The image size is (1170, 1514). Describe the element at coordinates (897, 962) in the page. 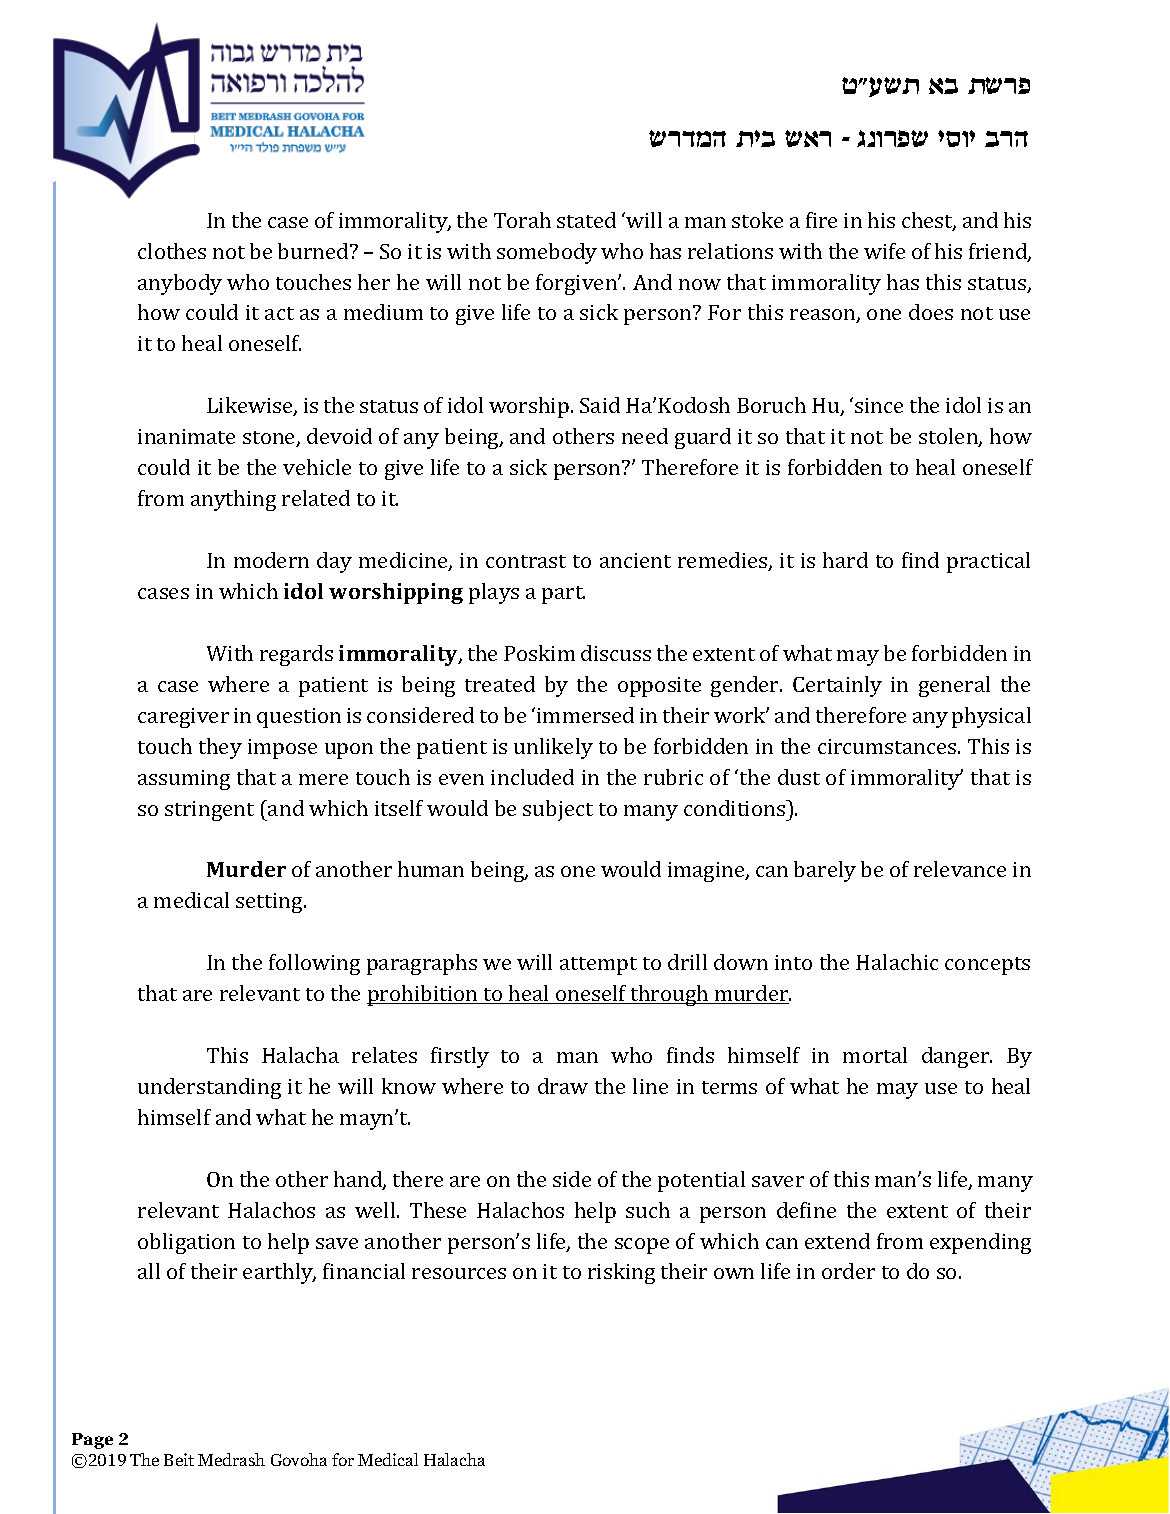

I see `Halachic` at that location.
